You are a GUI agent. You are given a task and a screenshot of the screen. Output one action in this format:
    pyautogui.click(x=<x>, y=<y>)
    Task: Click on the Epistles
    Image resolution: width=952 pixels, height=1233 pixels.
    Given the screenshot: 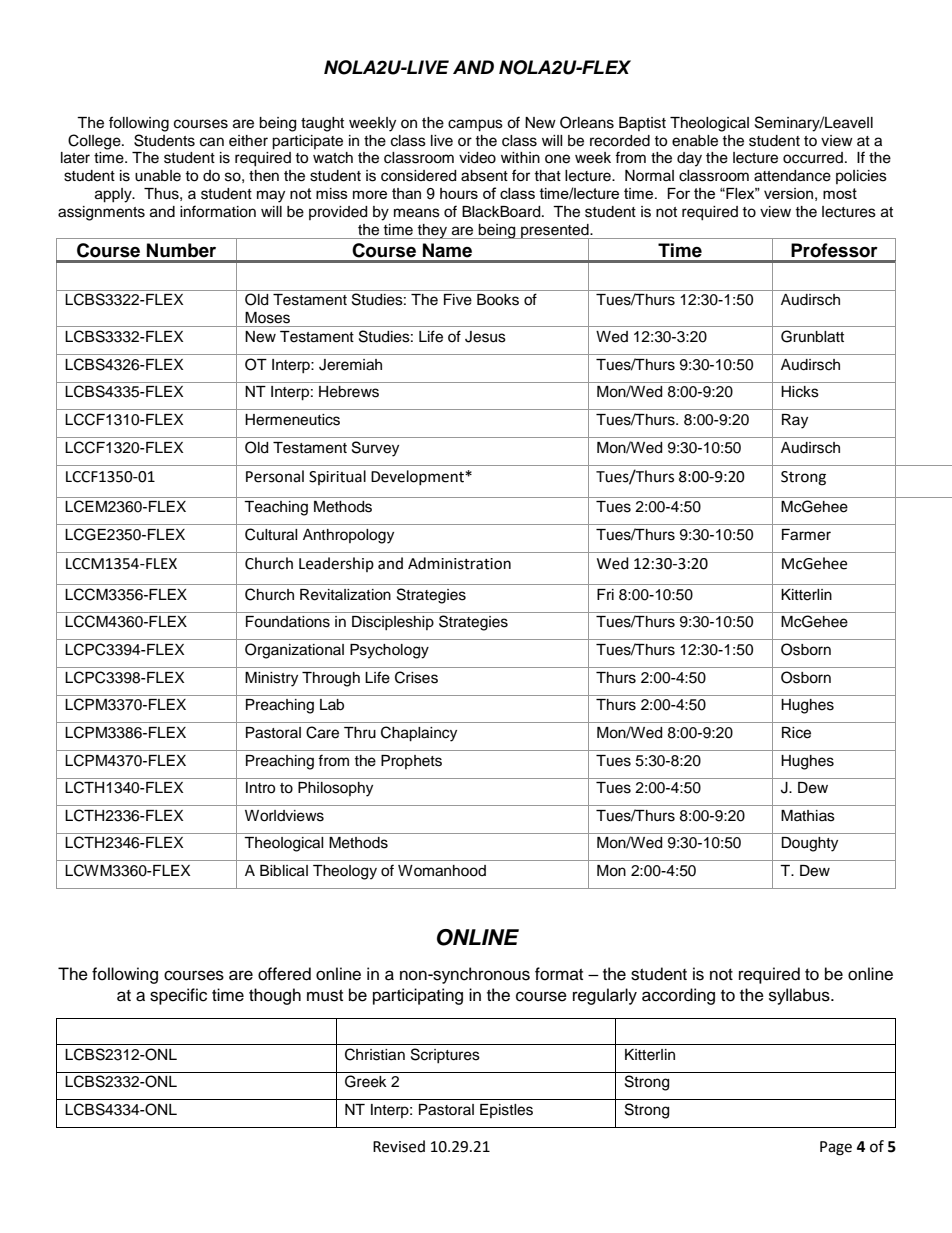 What is the action you would take?
    pyautogui.click(x=506, y=1111)
